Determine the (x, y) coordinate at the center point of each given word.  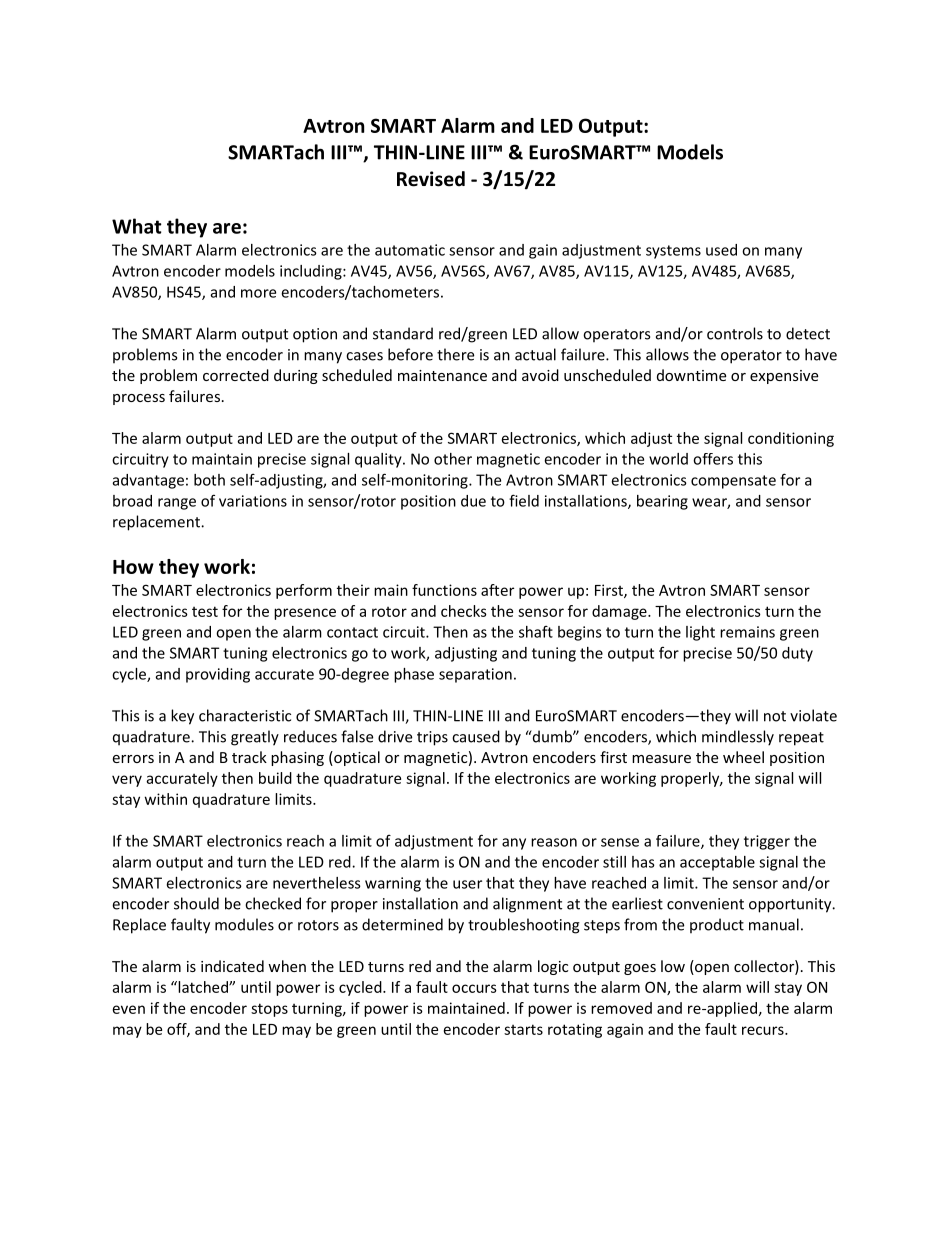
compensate (733, 482)
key (182, 717)
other (453, 459)
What (137, 226)
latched (203, 987)
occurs (474, 988)
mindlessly (738, 738)
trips (432, 738)
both (209, 480)
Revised (431, 179)
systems (673, 252)
